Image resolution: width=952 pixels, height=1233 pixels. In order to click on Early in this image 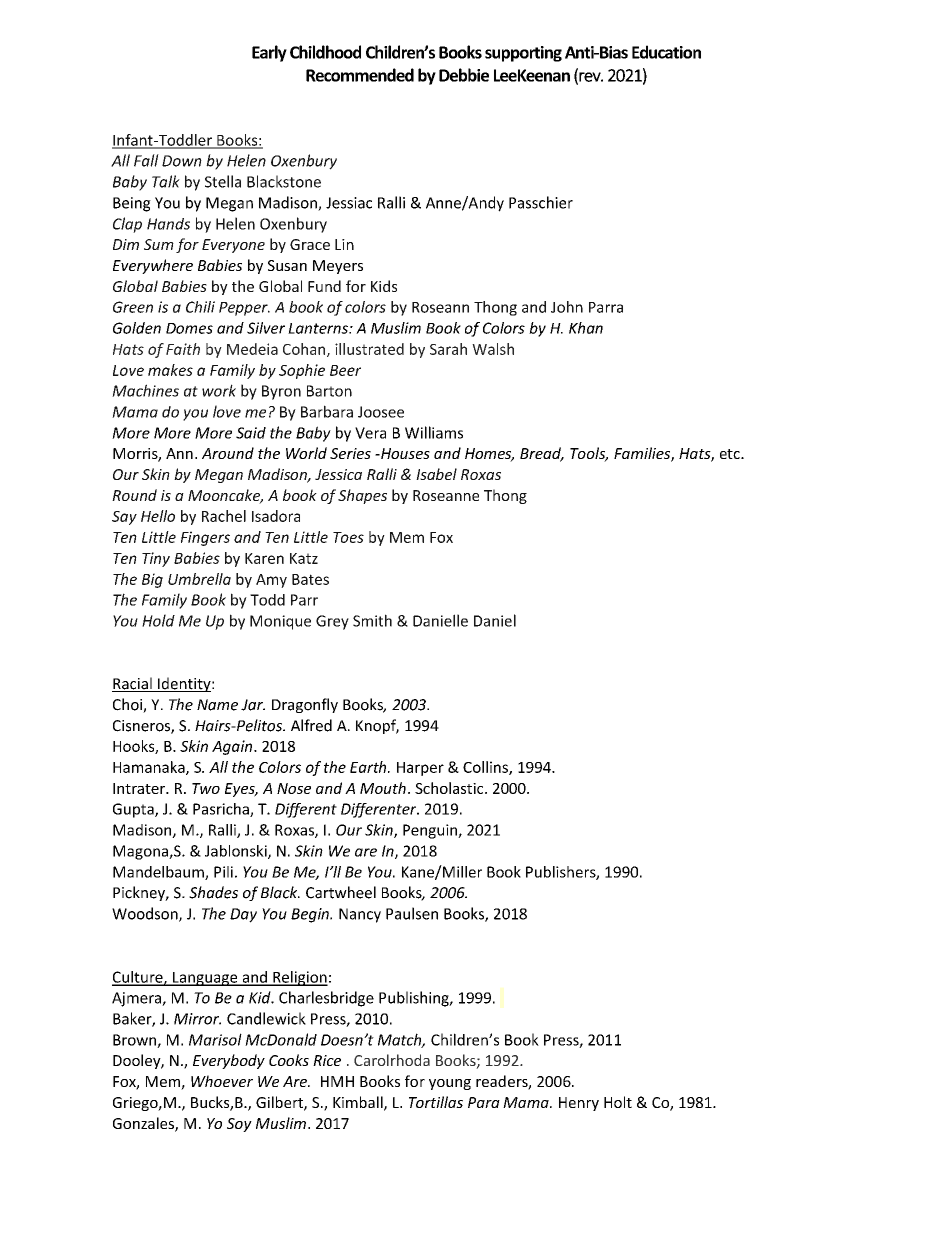, I will do `click(269, 53)`.
